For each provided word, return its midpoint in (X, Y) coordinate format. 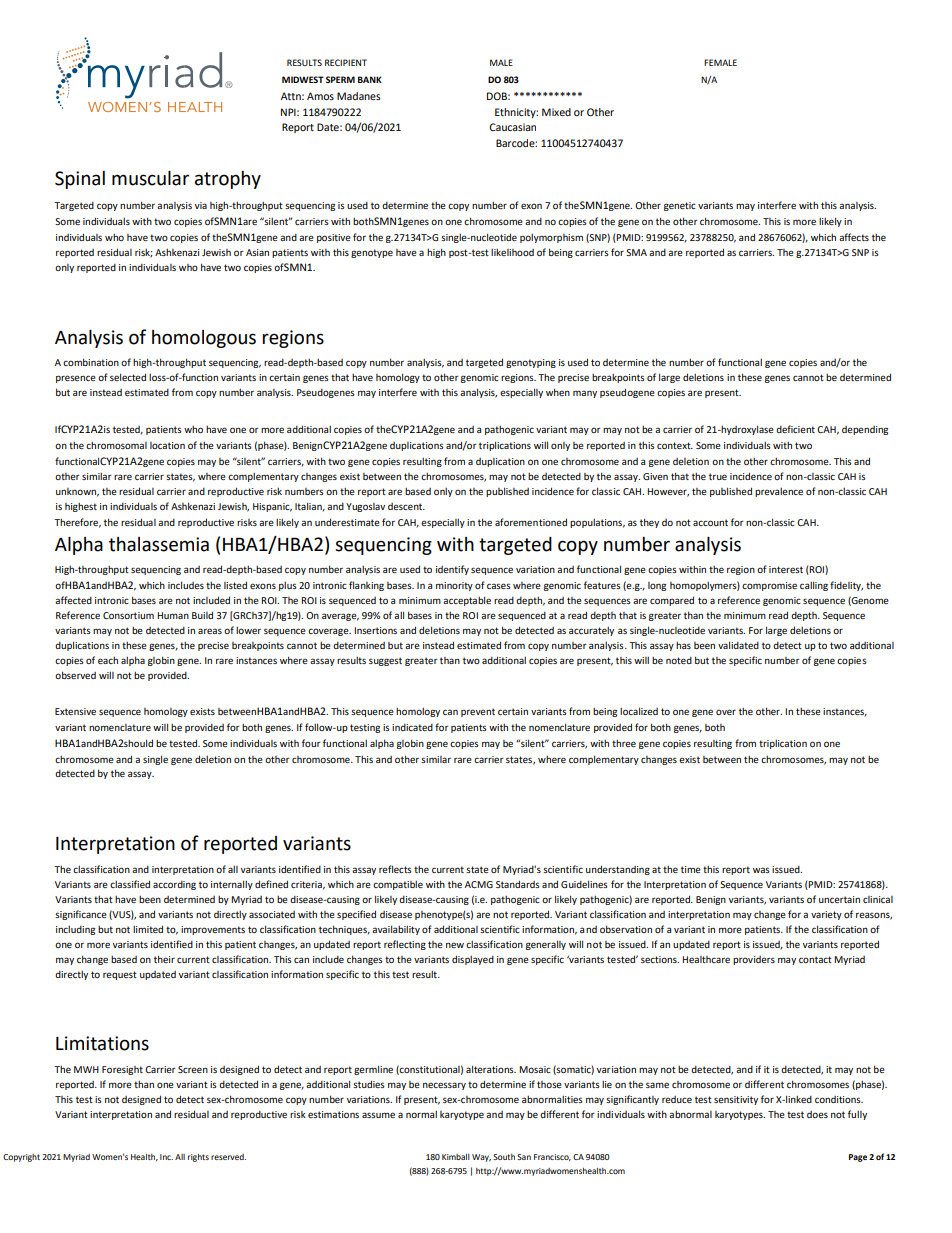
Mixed (556, 112)
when (558, 392)
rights (198, 1158)
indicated (412, 727)
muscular (150, 178)
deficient (795, 429)
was (761, 870)
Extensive (75, 711)
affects (854, 237)
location (167, 445)
